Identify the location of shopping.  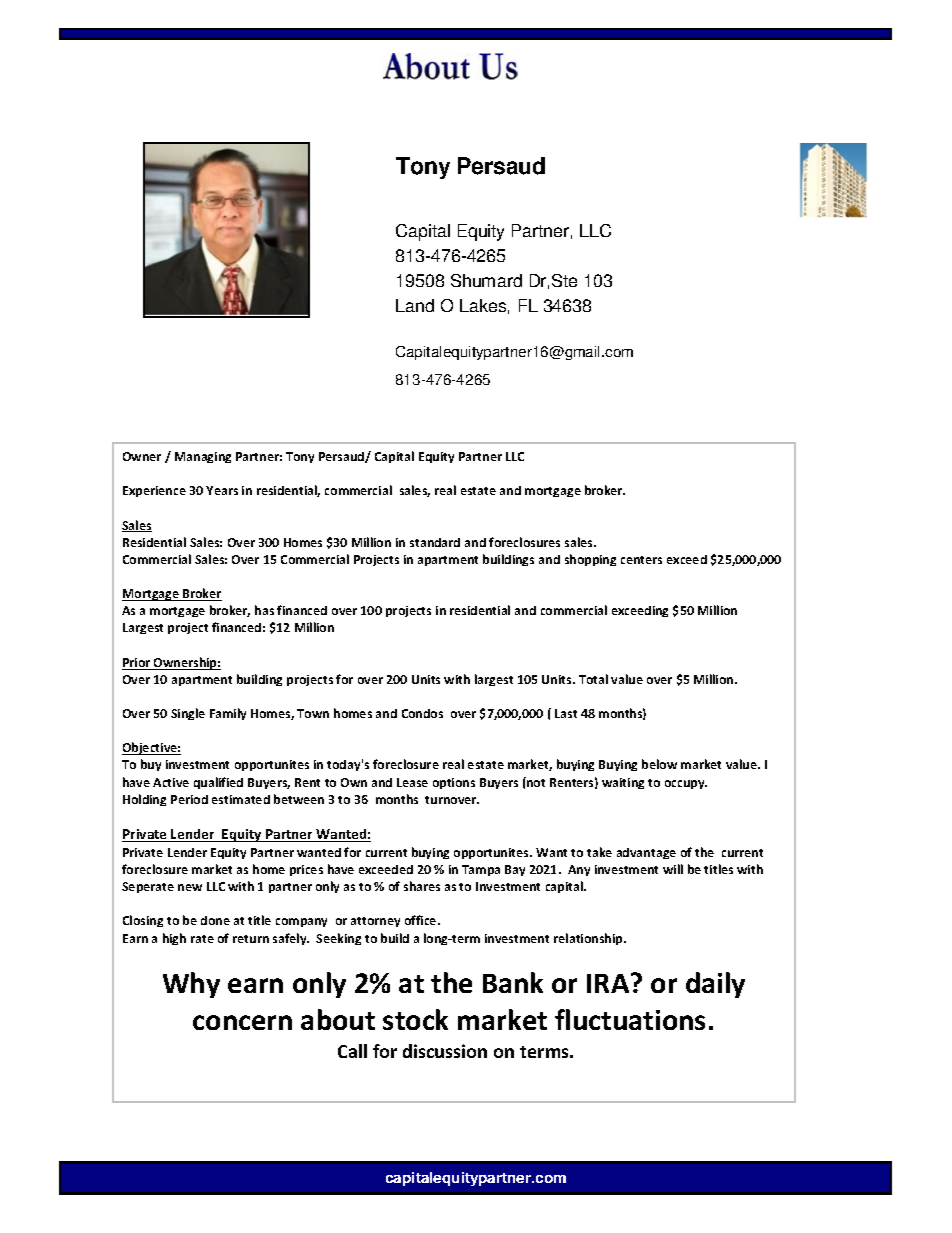
(590, 560).
